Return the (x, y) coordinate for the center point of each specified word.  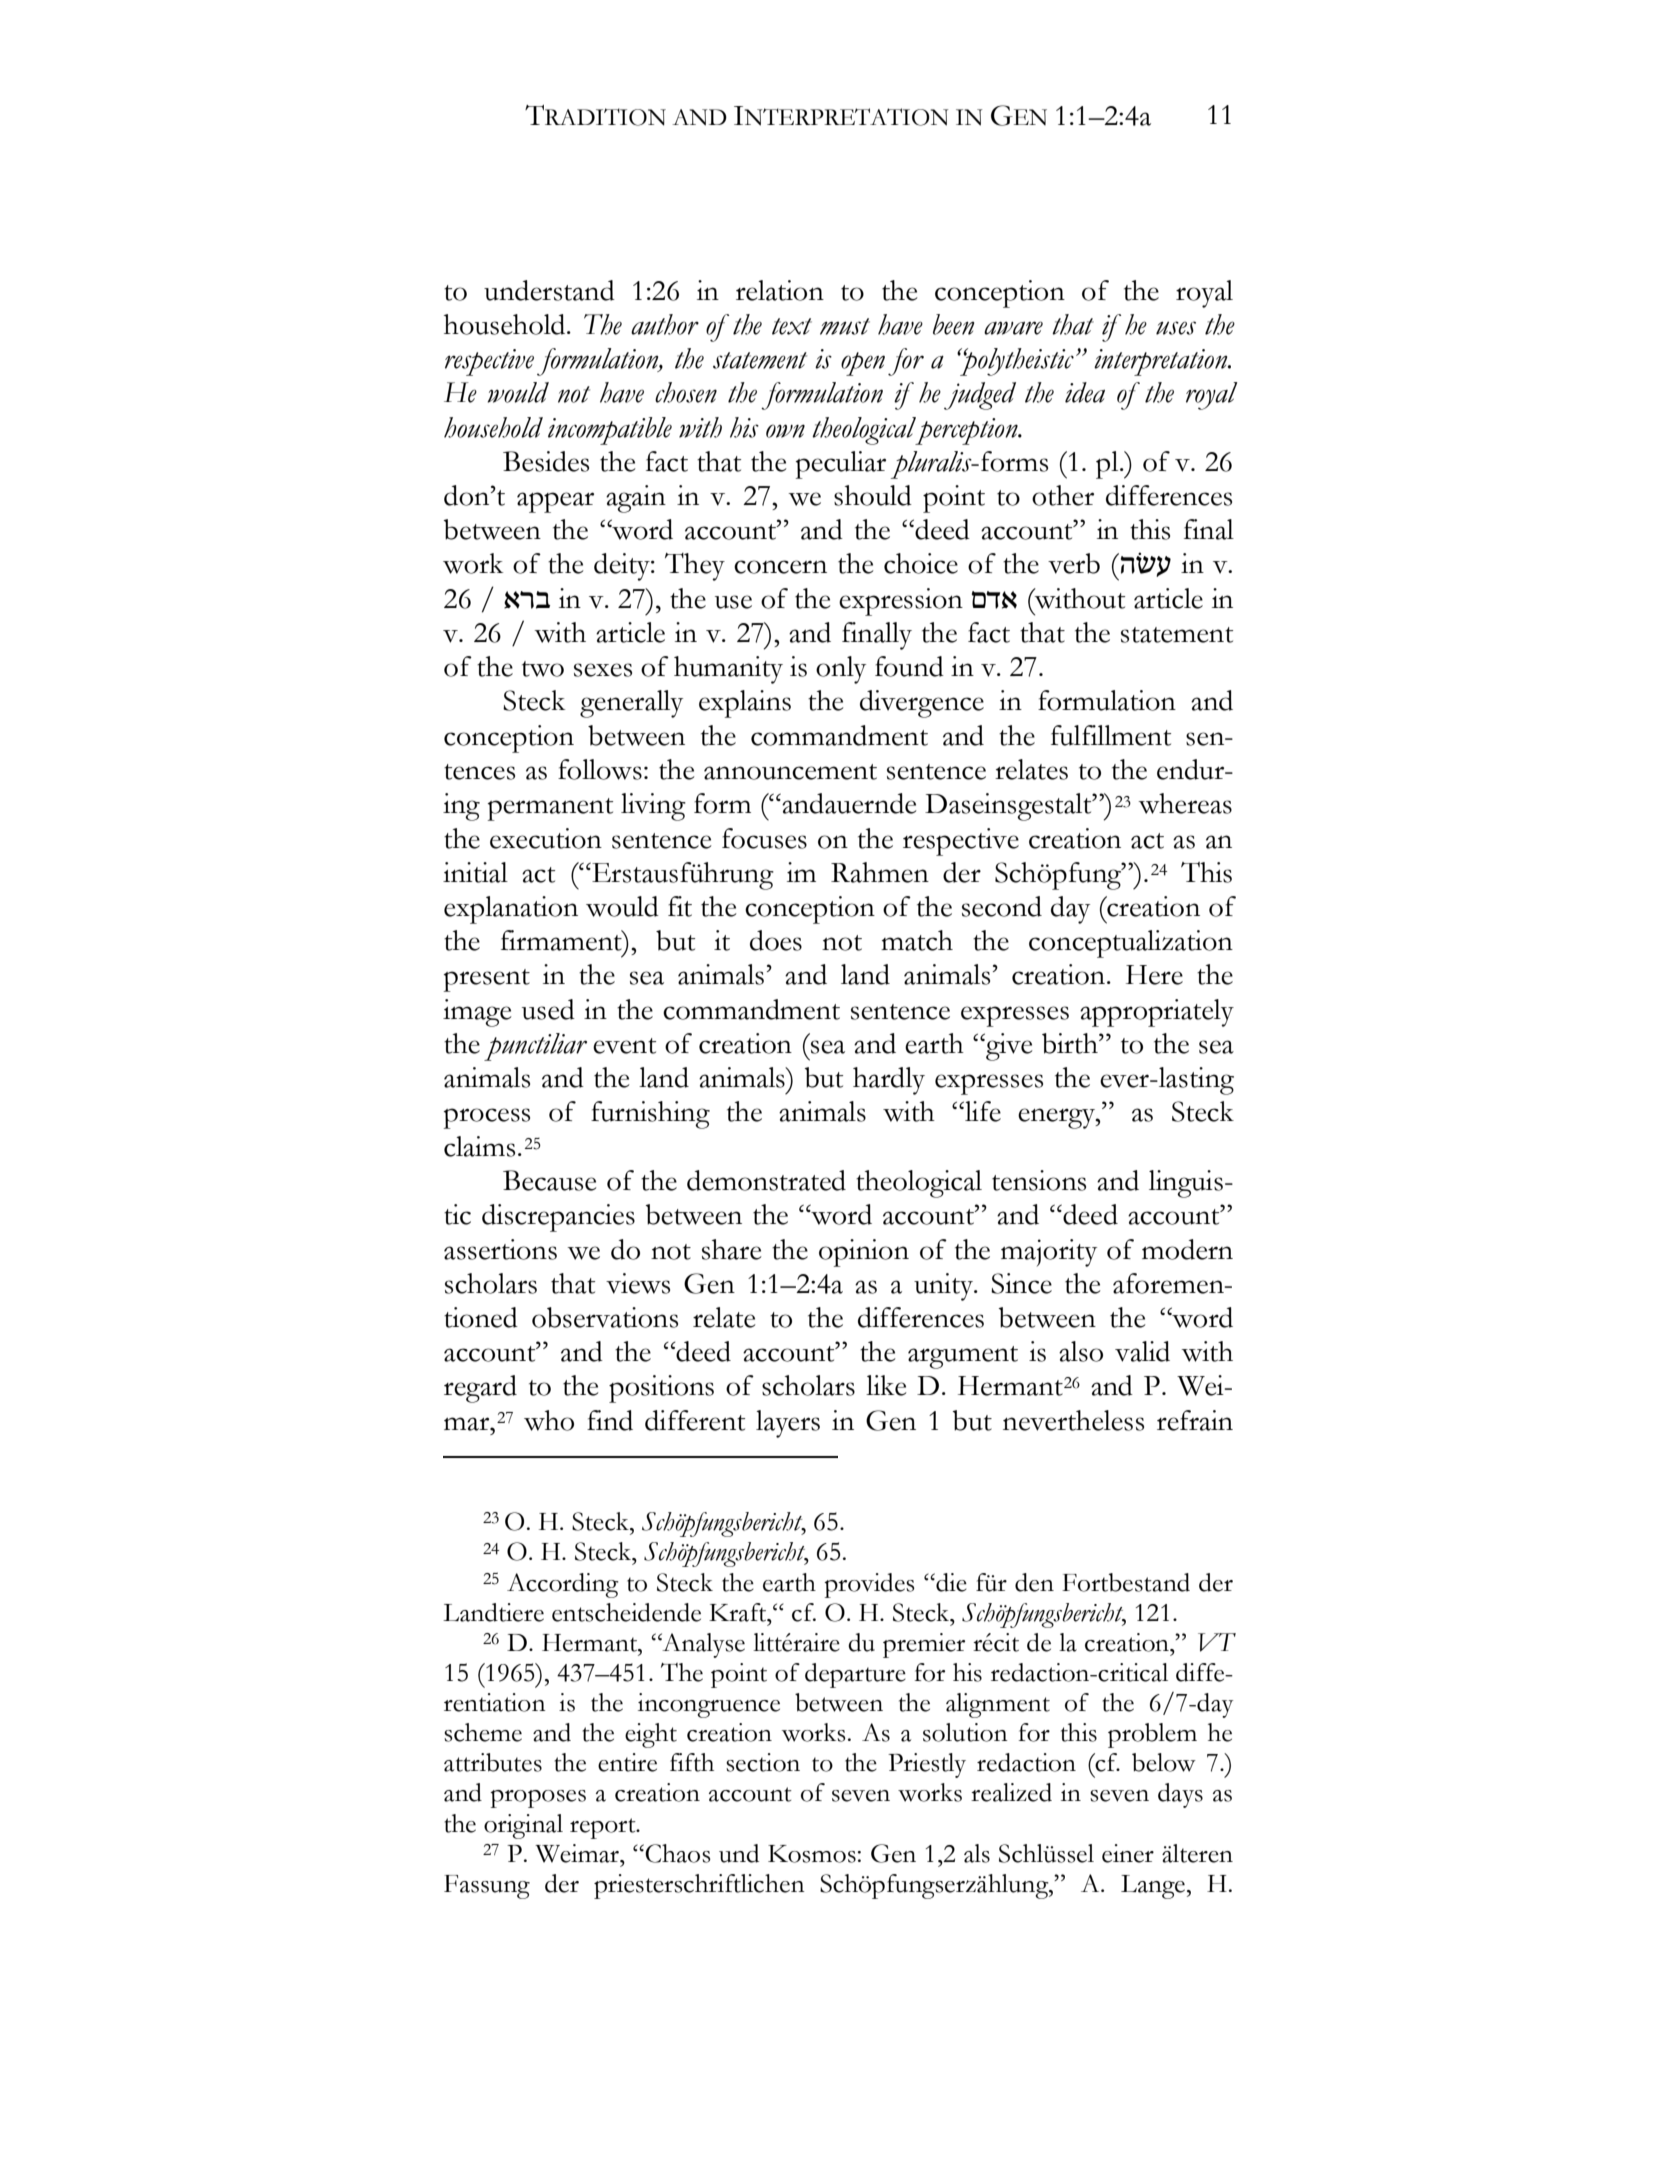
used (548, 1009)
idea (1085, 392)
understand (549, 290)
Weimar (578, 1853)
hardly (889, 1081)
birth (1071, 1043)
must (845, 326)
